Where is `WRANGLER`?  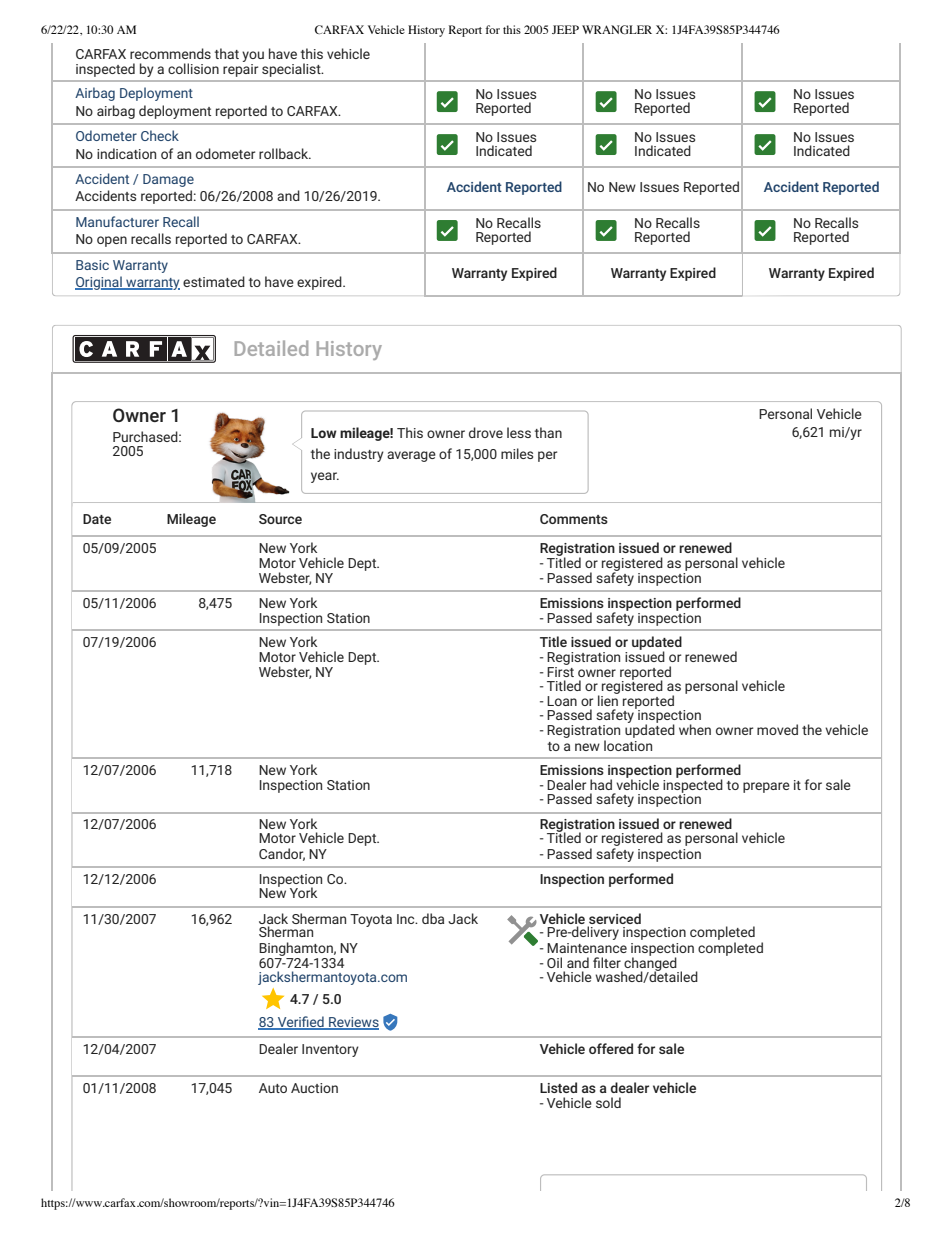 WRANGLER is located at coordinates (617, 29).
